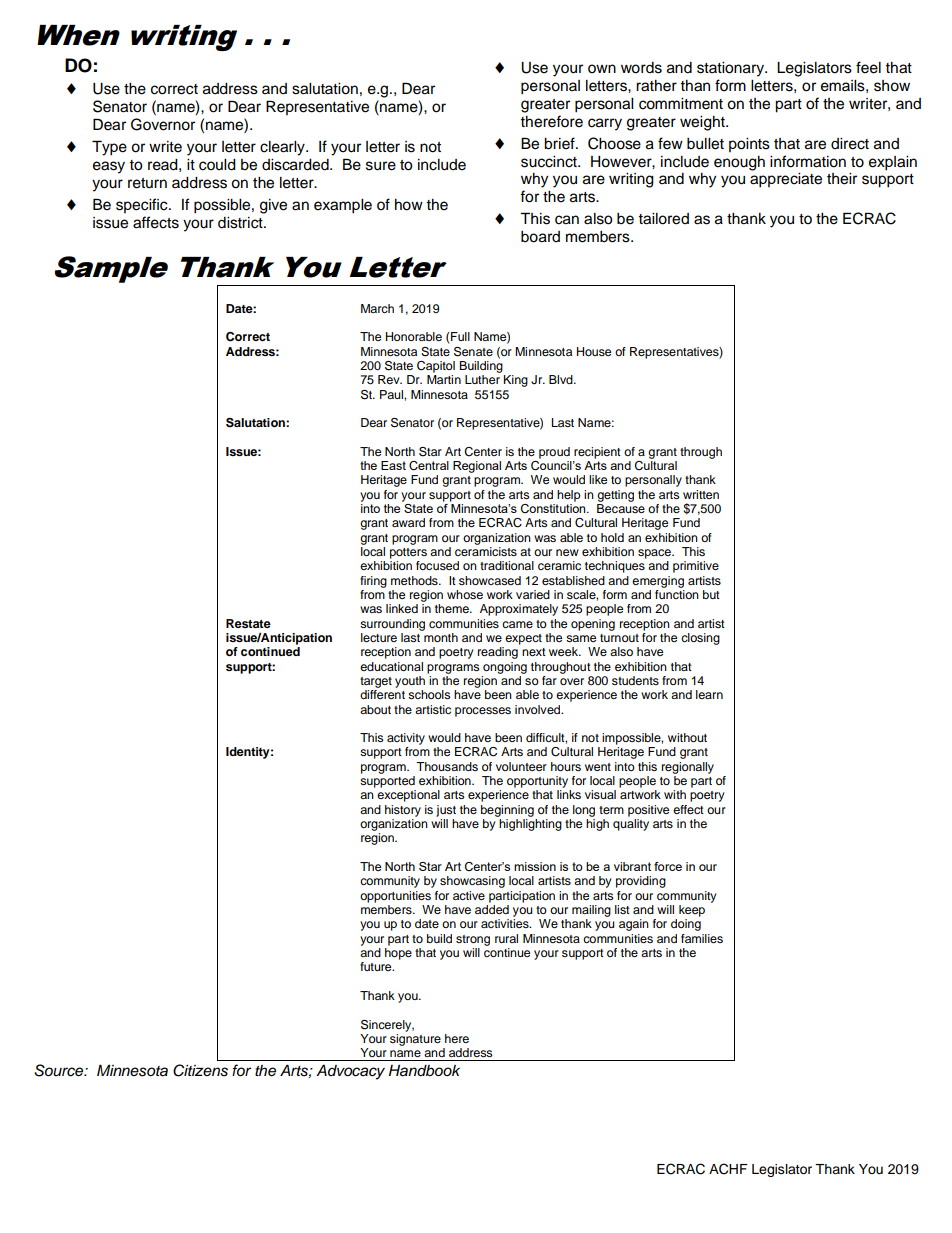  I want to click on brief, so click(560, 143).
